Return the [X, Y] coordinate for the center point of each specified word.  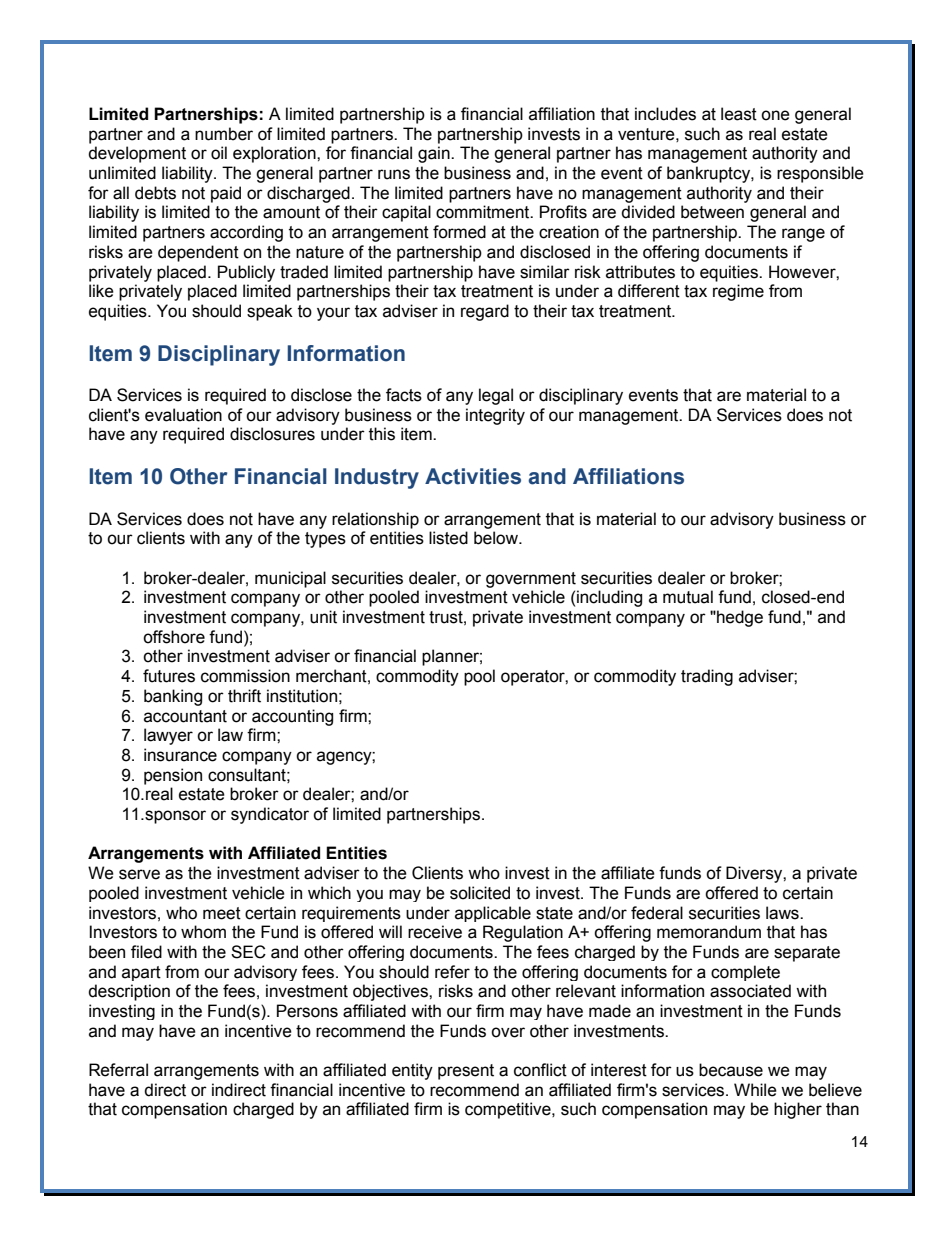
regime [738, 292]
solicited [480, 893]
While [755, 1090]
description [129, 992]
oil [219, 153]
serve [139, 874]
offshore [174, 637]
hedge [739, 618]
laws [783, 913]
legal [496, 396]
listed [448, 538]
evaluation [183, 415]
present [466, 1072]
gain [435, 154]
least [739, 114]
